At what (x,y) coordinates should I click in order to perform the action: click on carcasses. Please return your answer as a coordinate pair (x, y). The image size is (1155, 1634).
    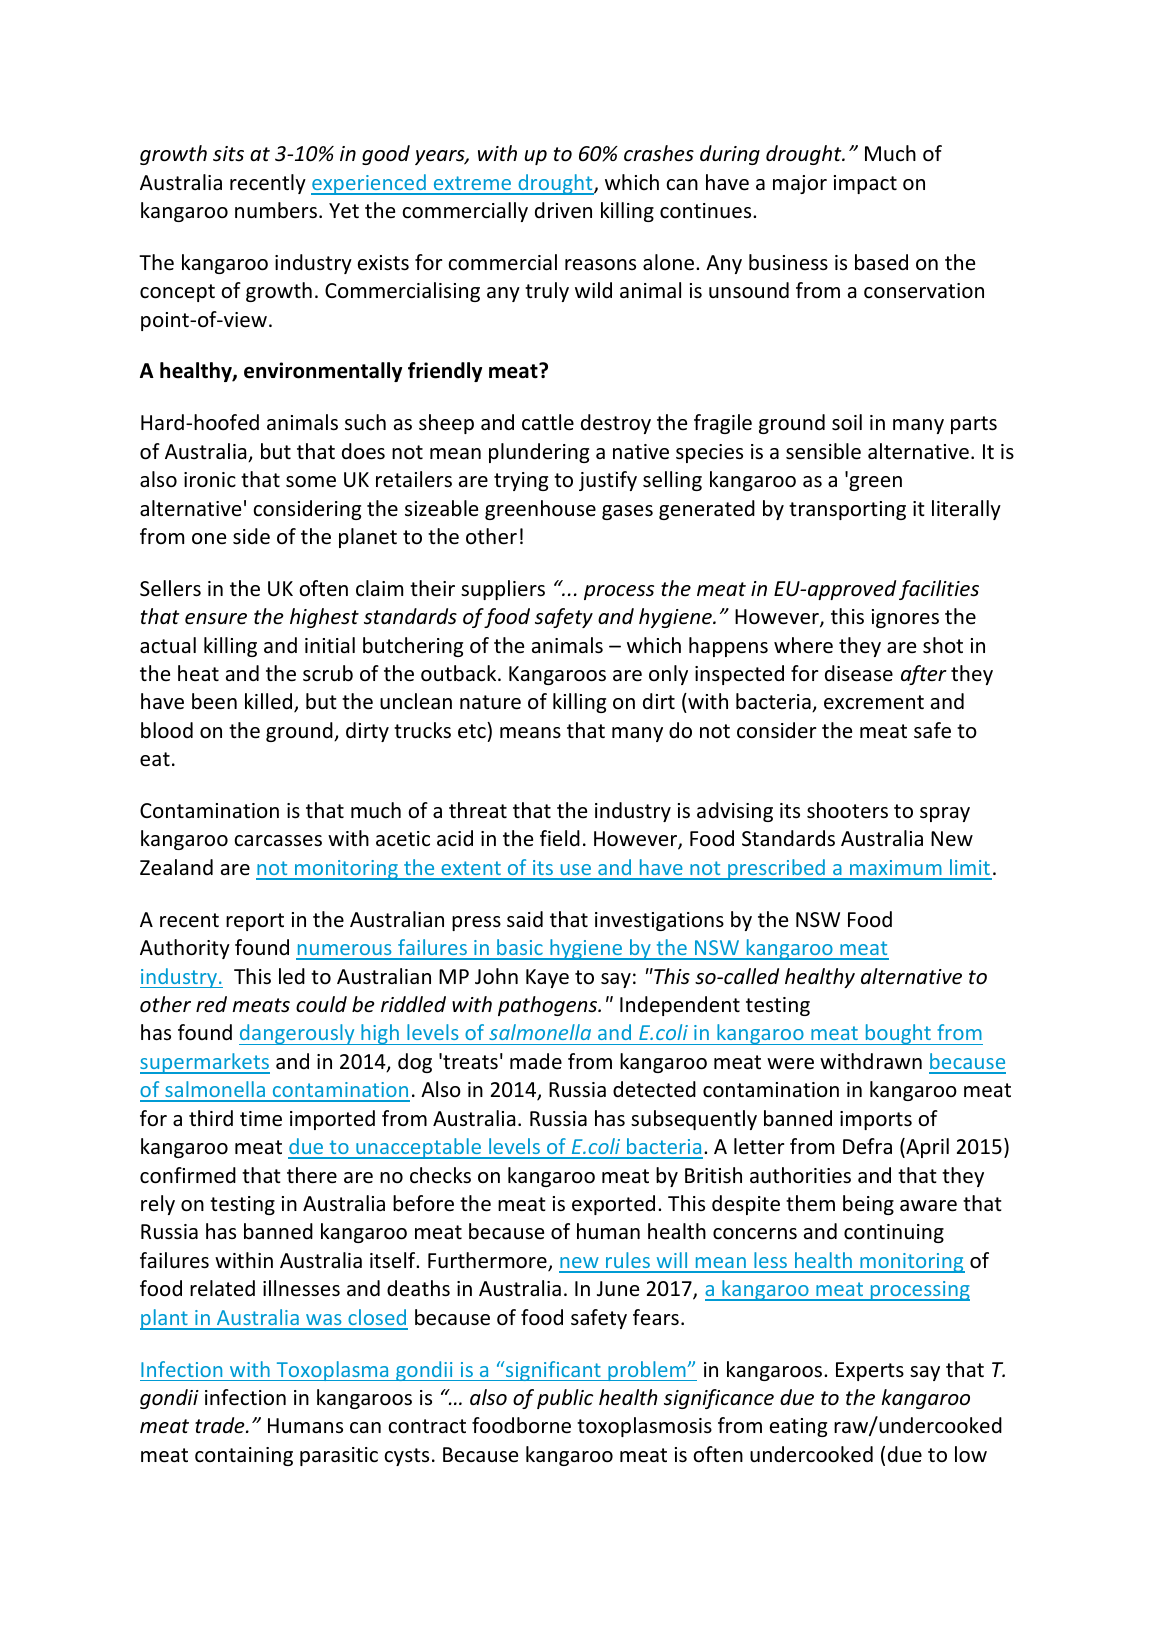
    Looking at the image, I should click on (278, 841).
